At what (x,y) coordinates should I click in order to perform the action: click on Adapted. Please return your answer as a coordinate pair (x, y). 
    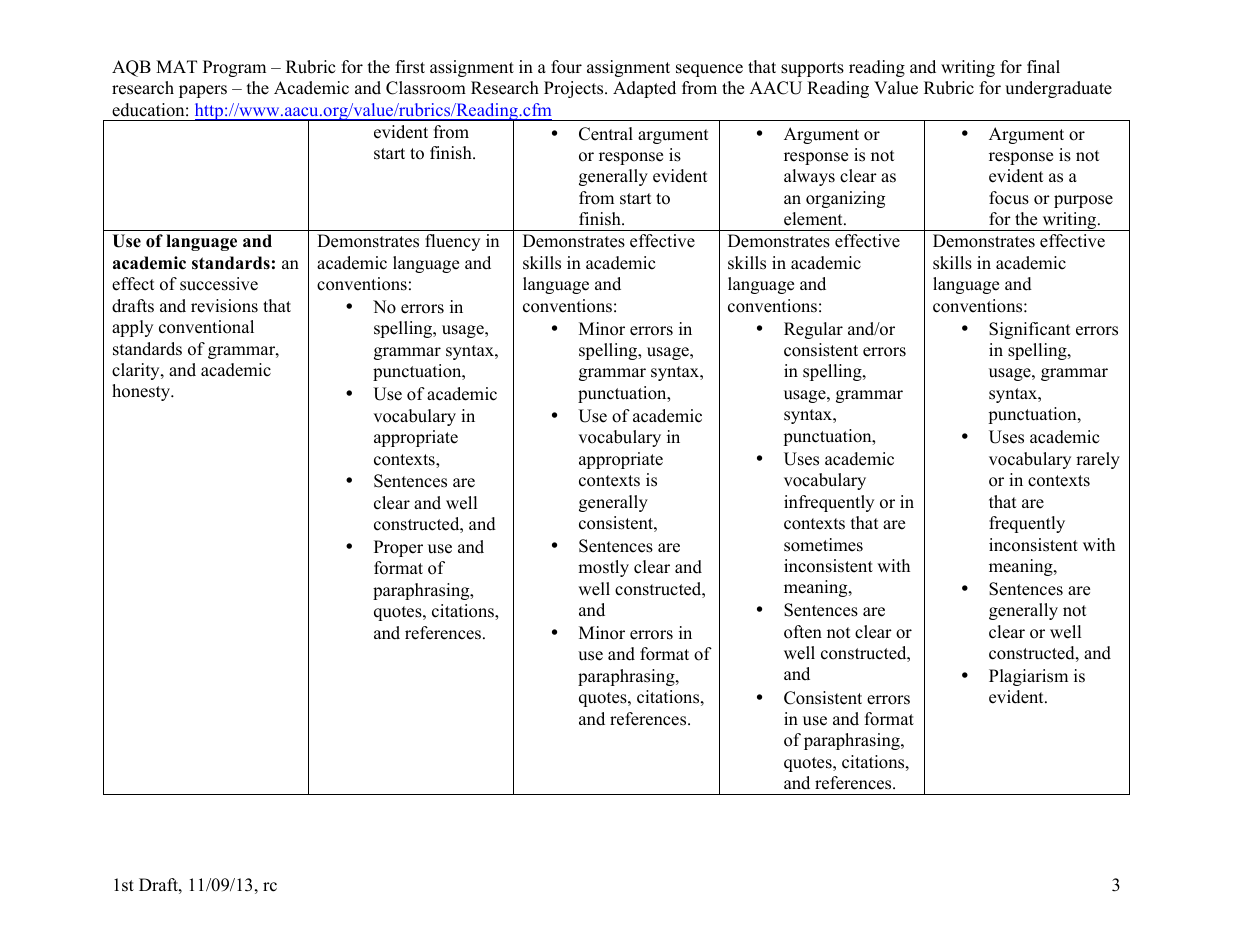
    Looking at the image, I should click on (644, 89).
